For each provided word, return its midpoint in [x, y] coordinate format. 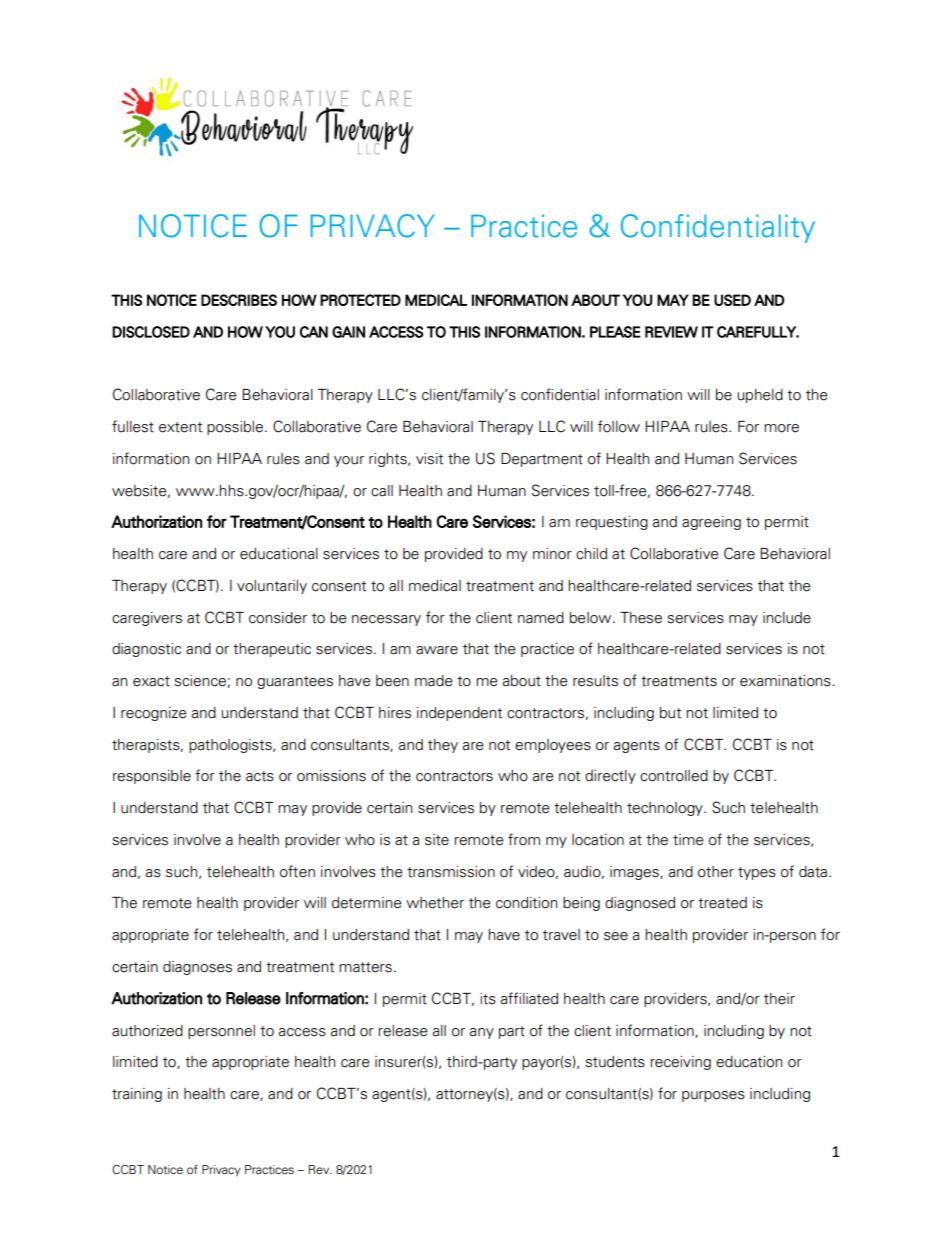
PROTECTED [360, 300]
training [137, 1095]
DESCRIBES [239, 300]
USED [732, 300]
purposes [713, 1096]
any [482, 1033]
